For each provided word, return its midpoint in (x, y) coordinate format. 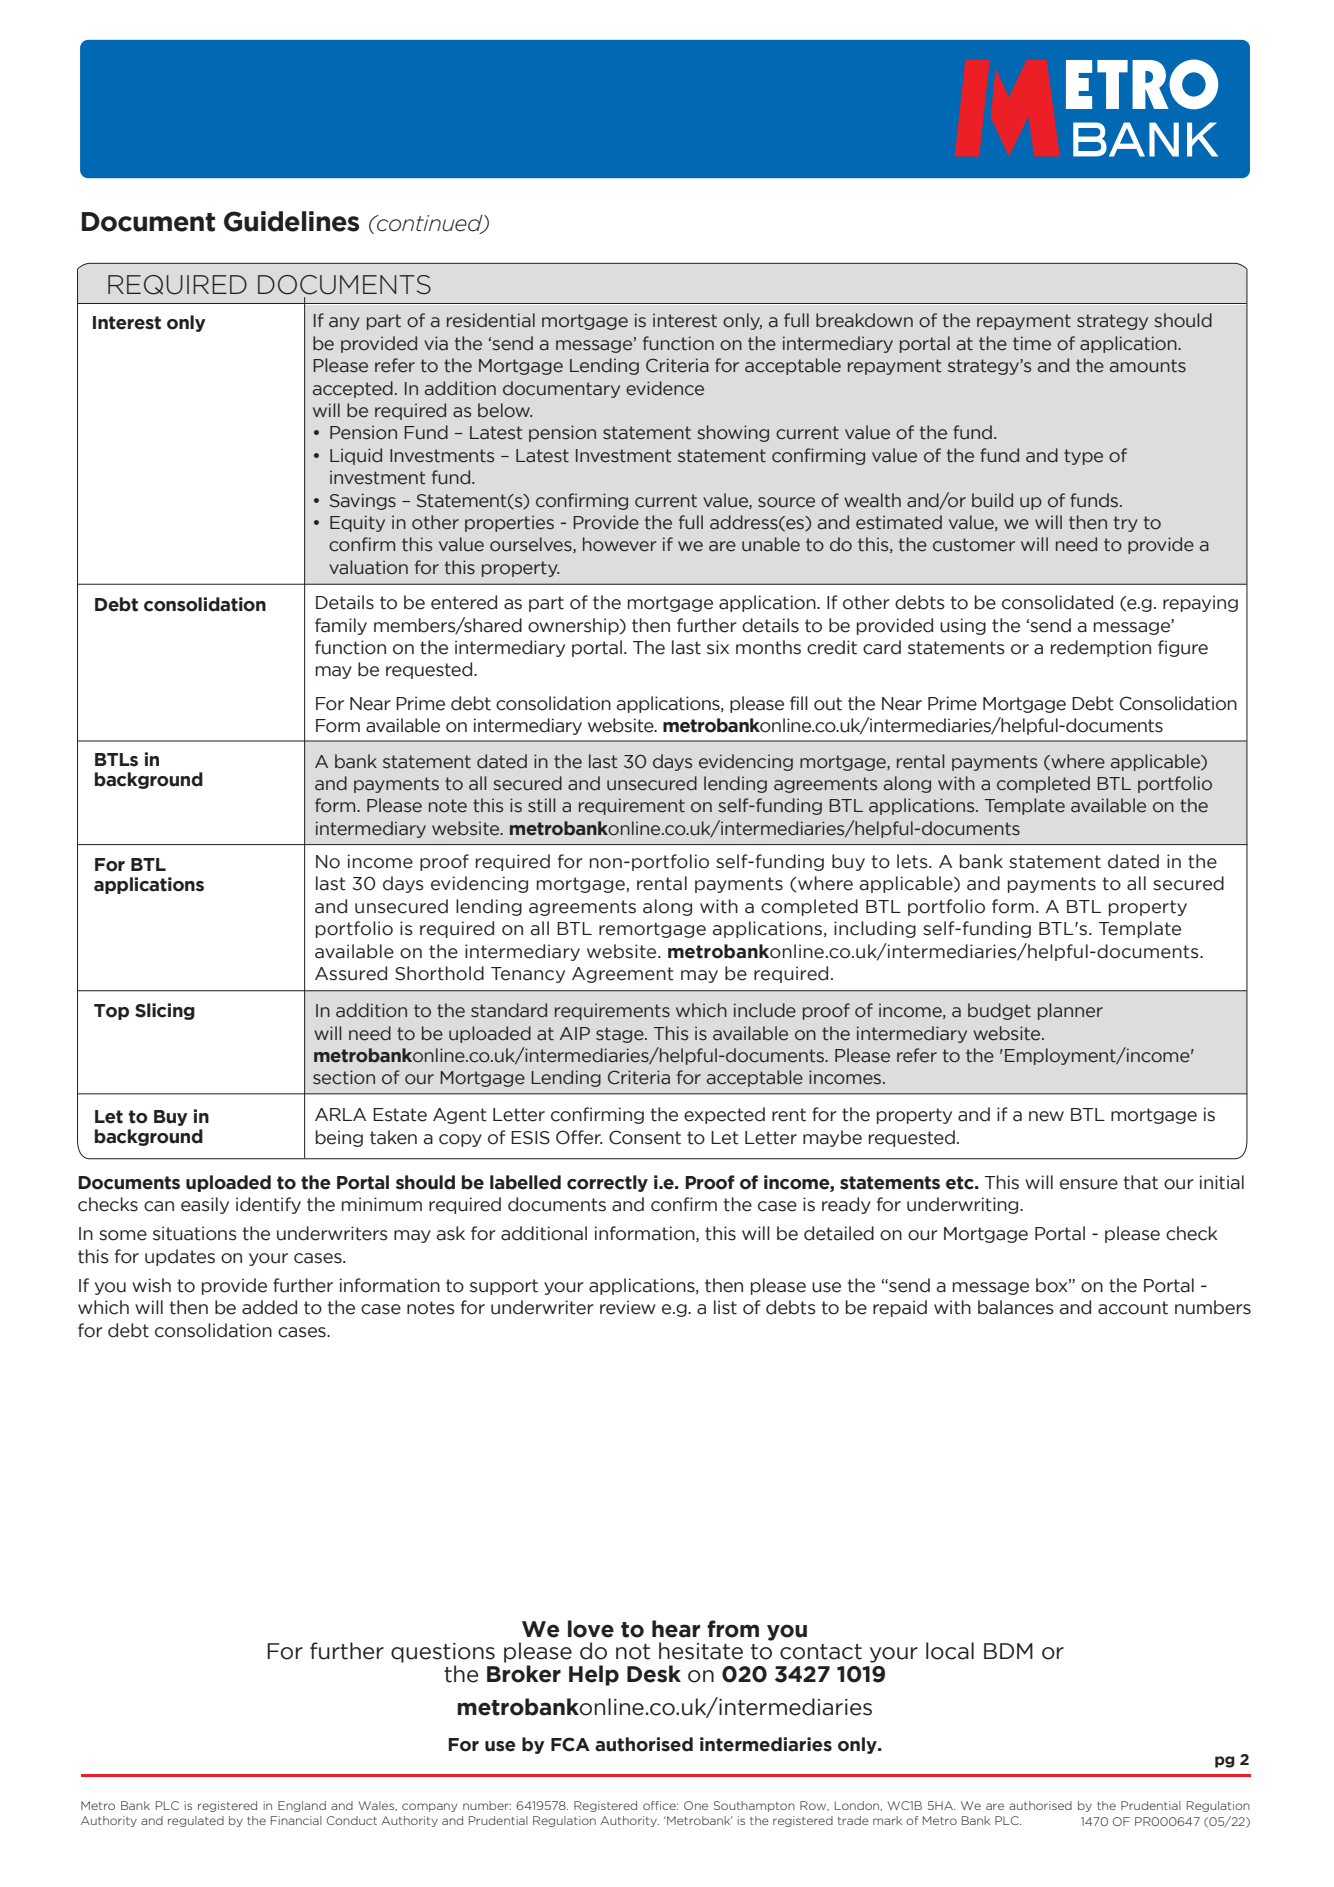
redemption (1101, 648)
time (1032, 343)
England (302, 1806)
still (541, 805)
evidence (665, 388)
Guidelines (291, 221)
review (628, 1307)
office (660, 1805)
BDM (1008, 1651)
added (269, 1307)
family (341, 626)
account (1133, 1308)
